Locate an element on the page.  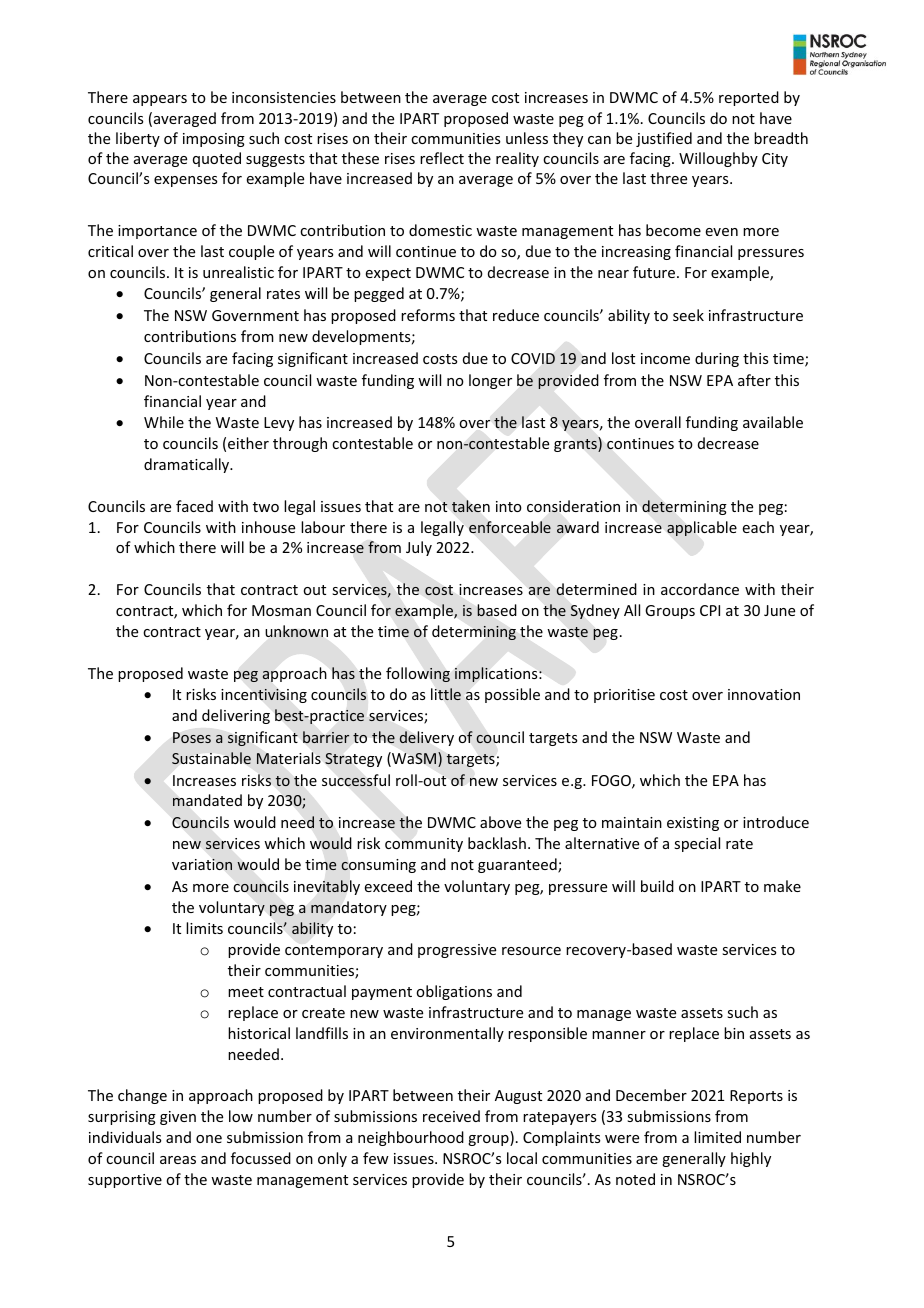
reflect is located at coordinates (442, 158).
